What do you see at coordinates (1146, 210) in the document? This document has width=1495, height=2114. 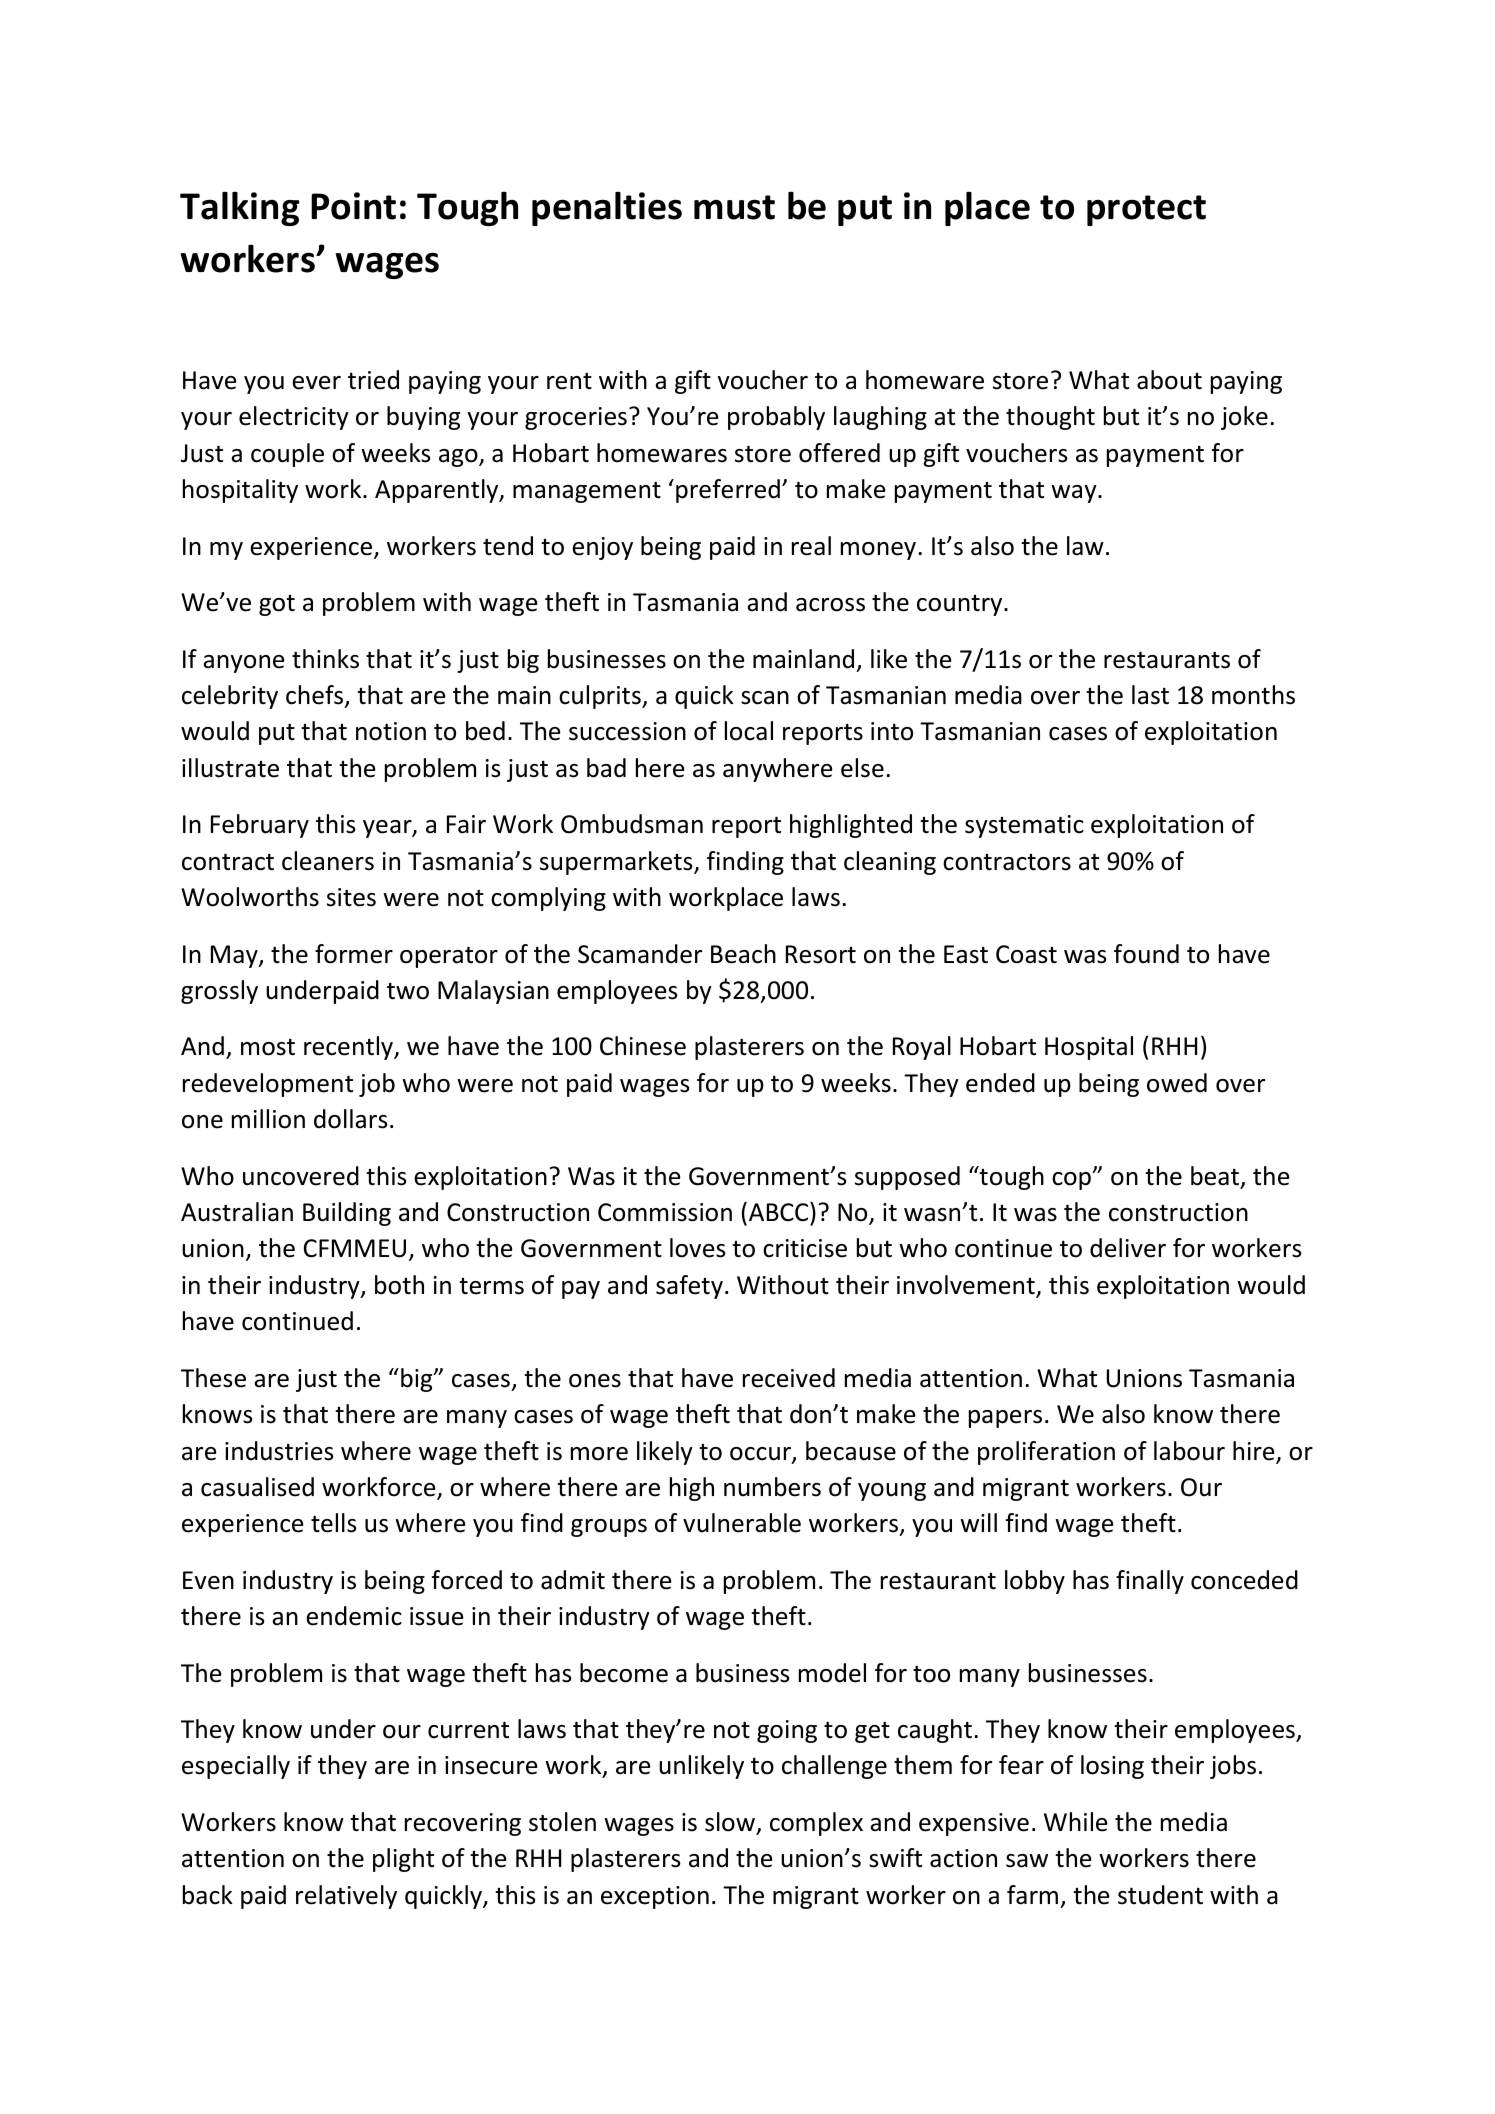 I see `protect` at bounding box center [1146, 210].
